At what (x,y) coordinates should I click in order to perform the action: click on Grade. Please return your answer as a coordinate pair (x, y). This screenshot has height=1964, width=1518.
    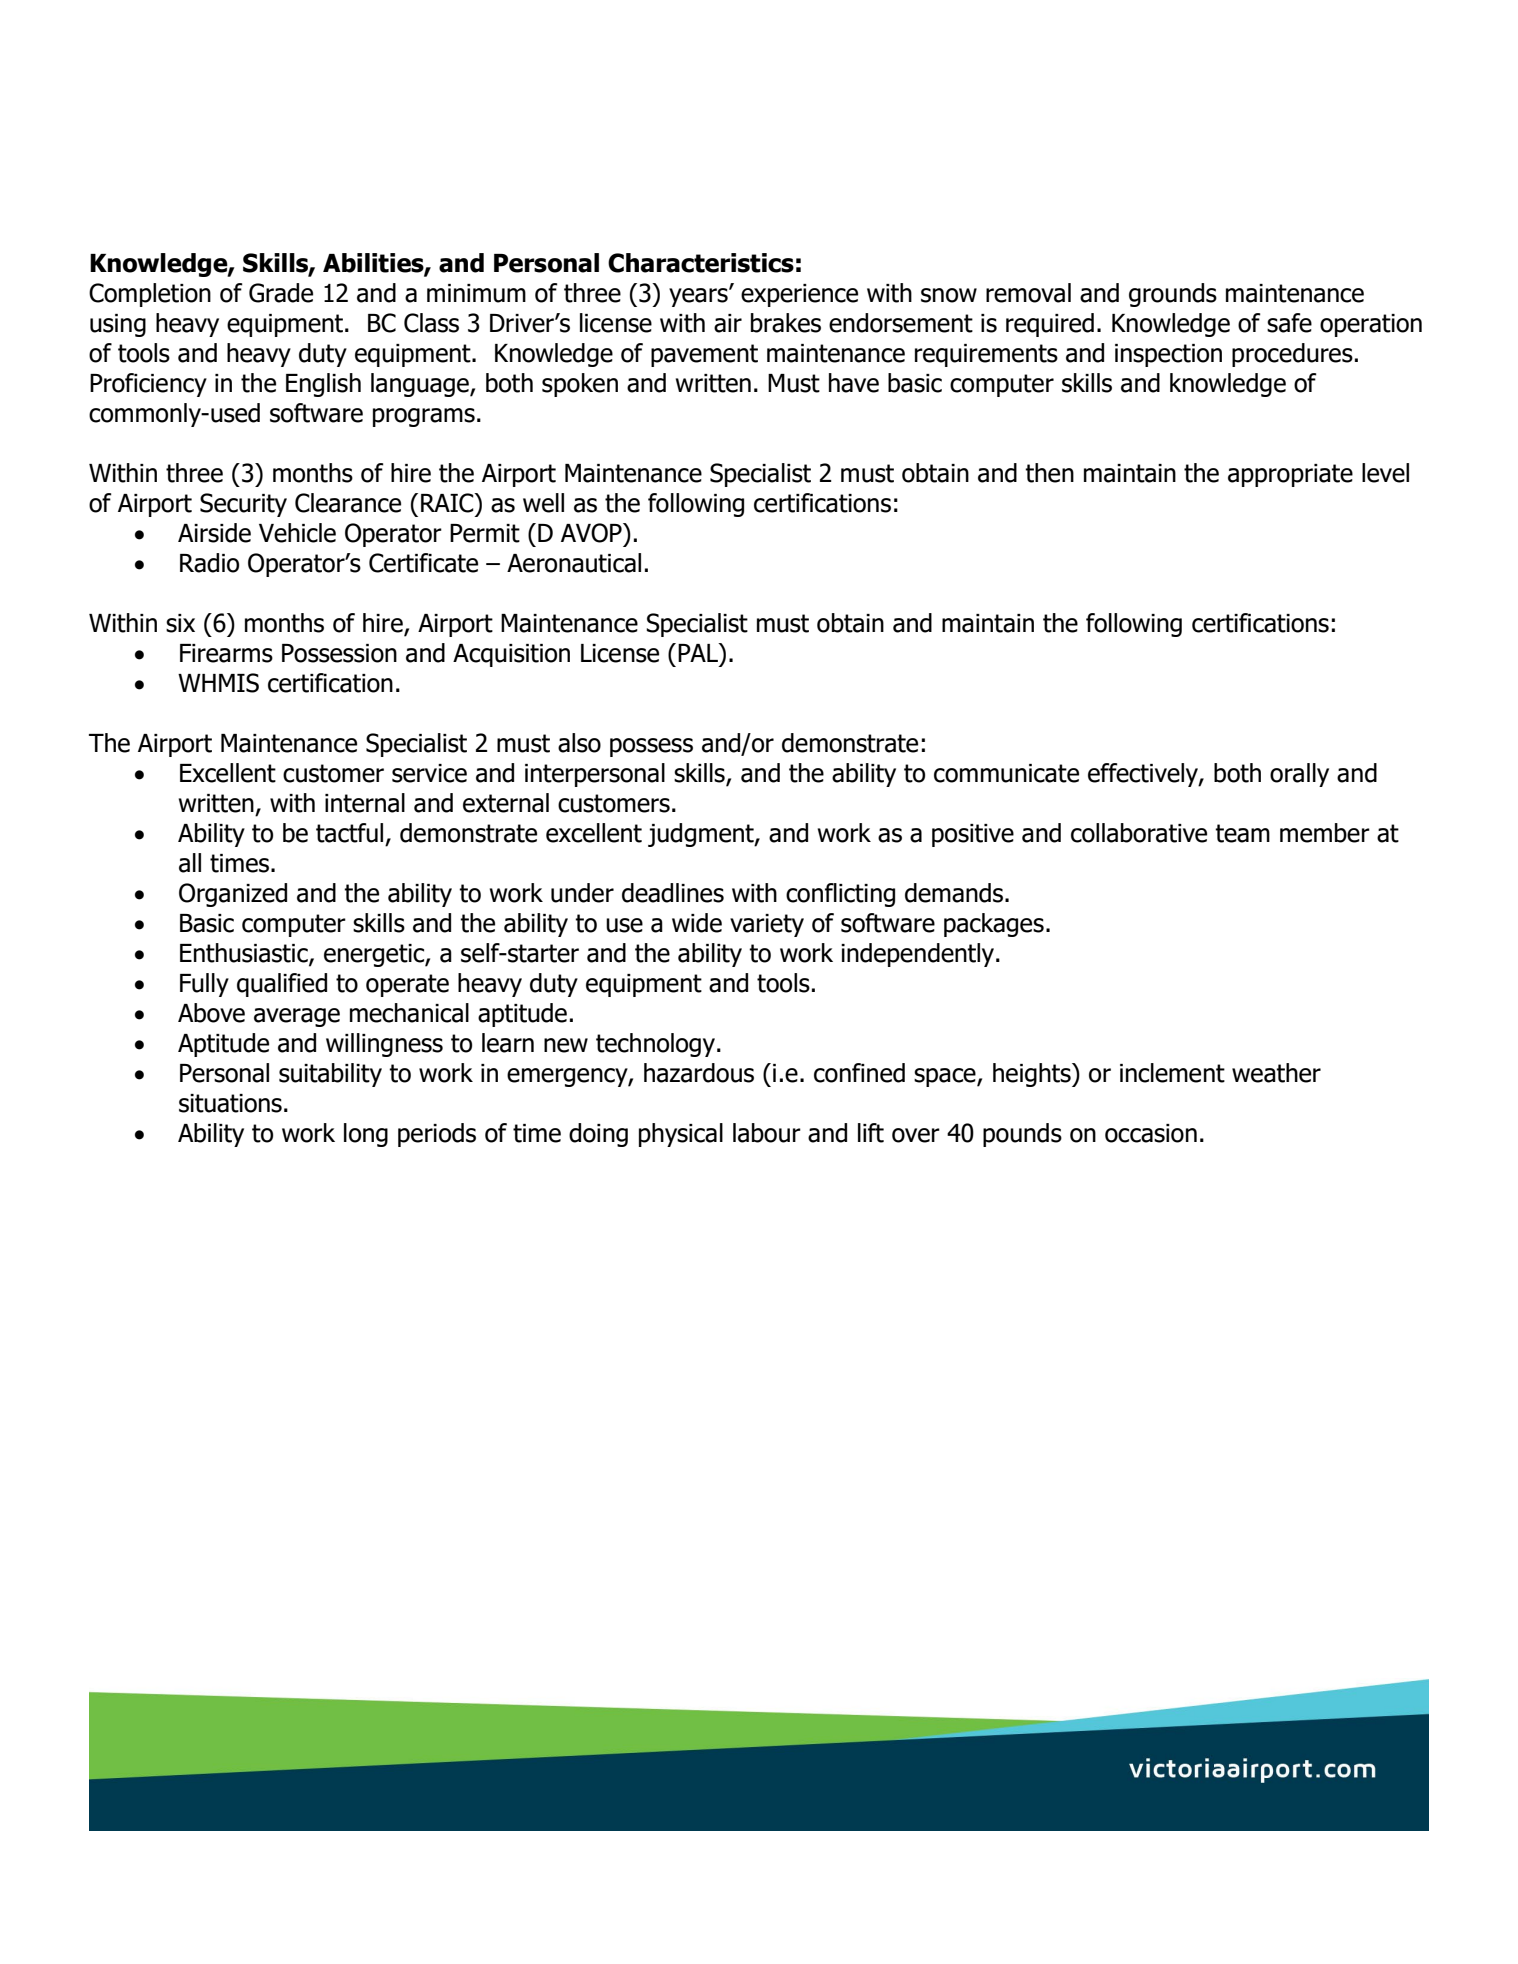
    Looking at the image, I should click on (281, 293).
